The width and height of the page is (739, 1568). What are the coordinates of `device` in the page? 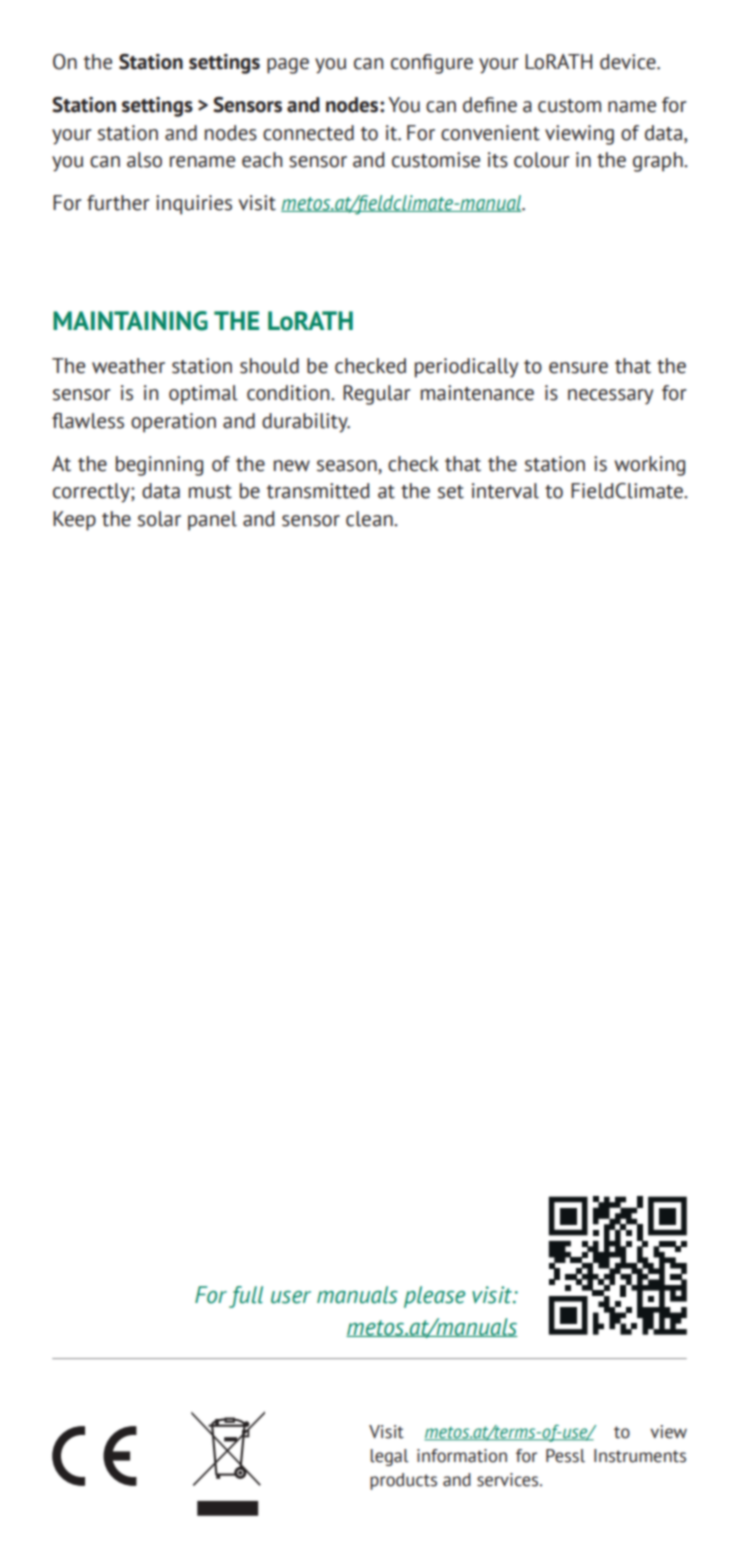 It's located at (629, 62).
